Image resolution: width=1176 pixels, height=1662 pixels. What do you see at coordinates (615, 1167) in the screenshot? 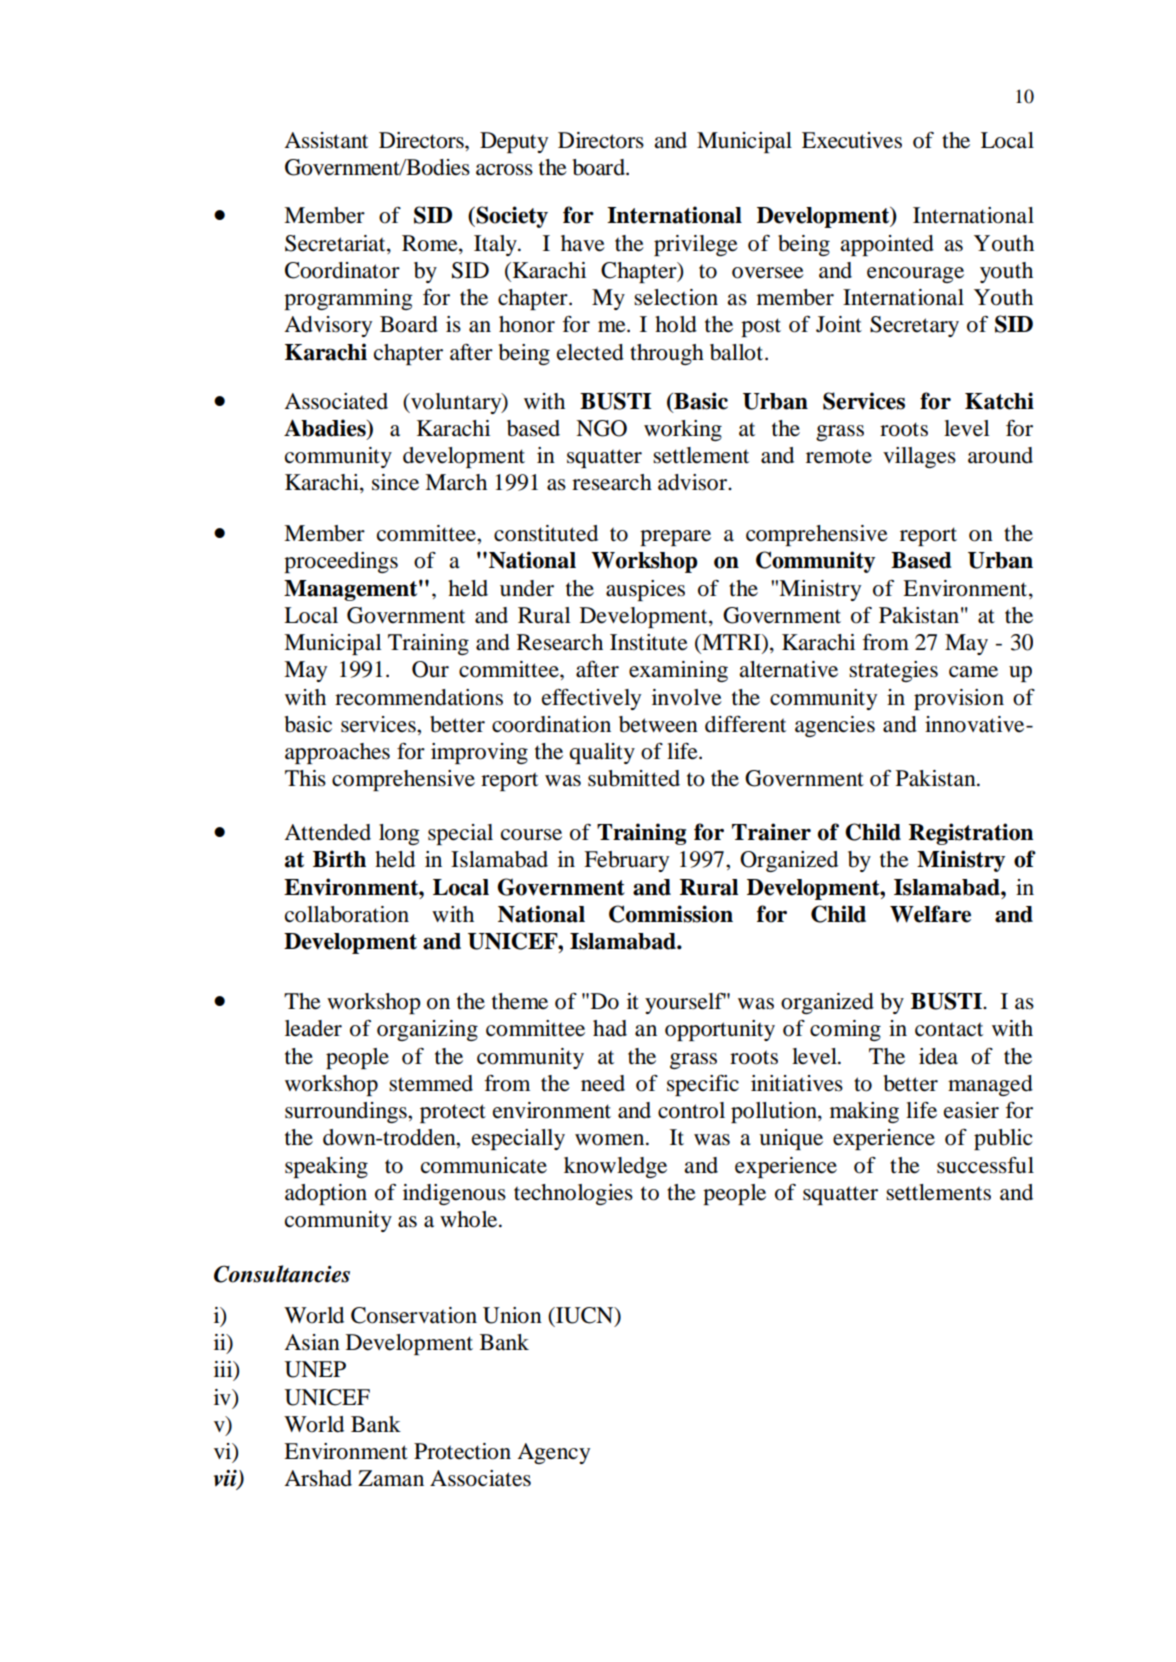
I see `knowledge` at bounding box center [615, 1167].
